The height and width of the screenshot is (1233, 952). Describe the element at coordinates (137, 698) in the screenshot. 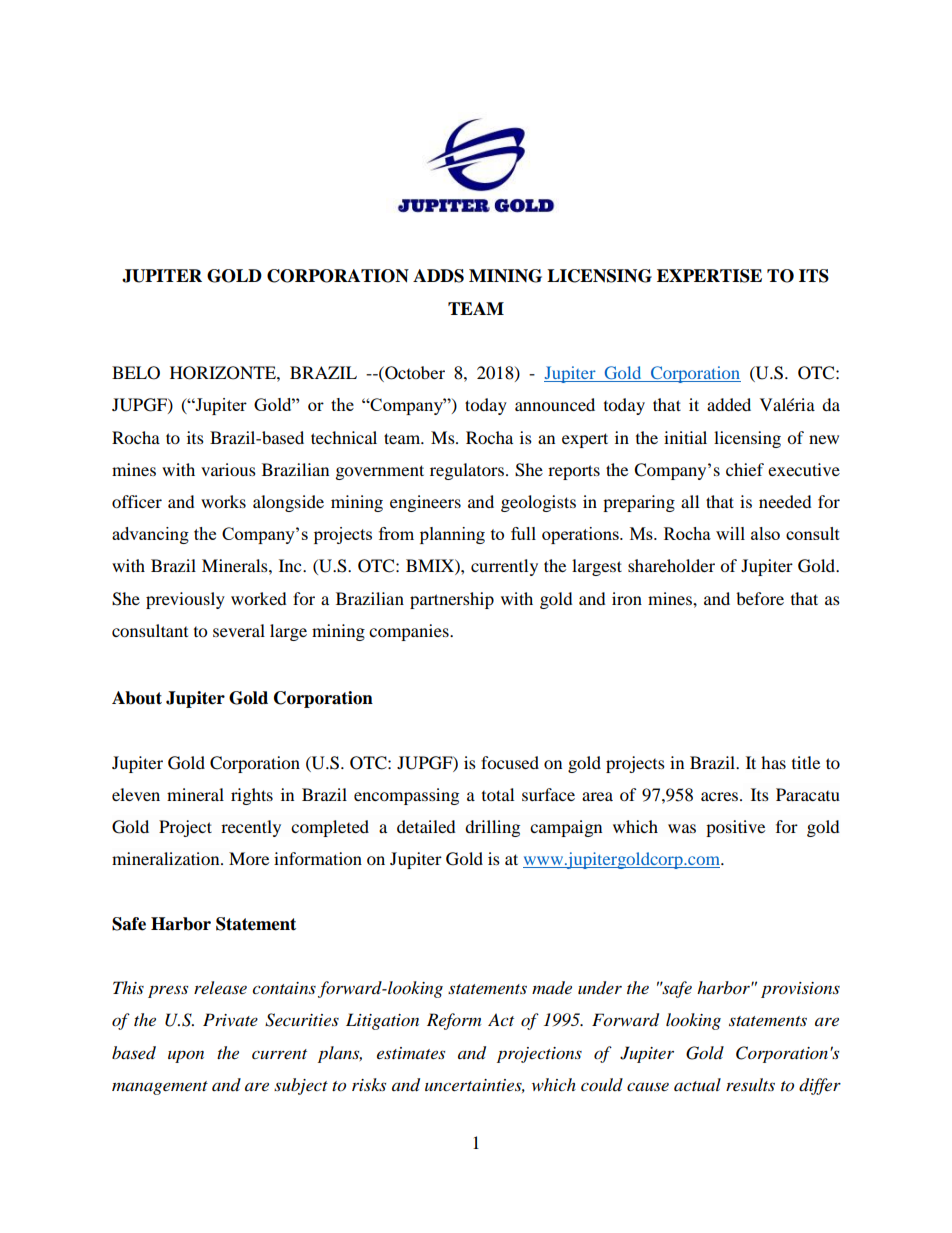

I see `About` at that location.
